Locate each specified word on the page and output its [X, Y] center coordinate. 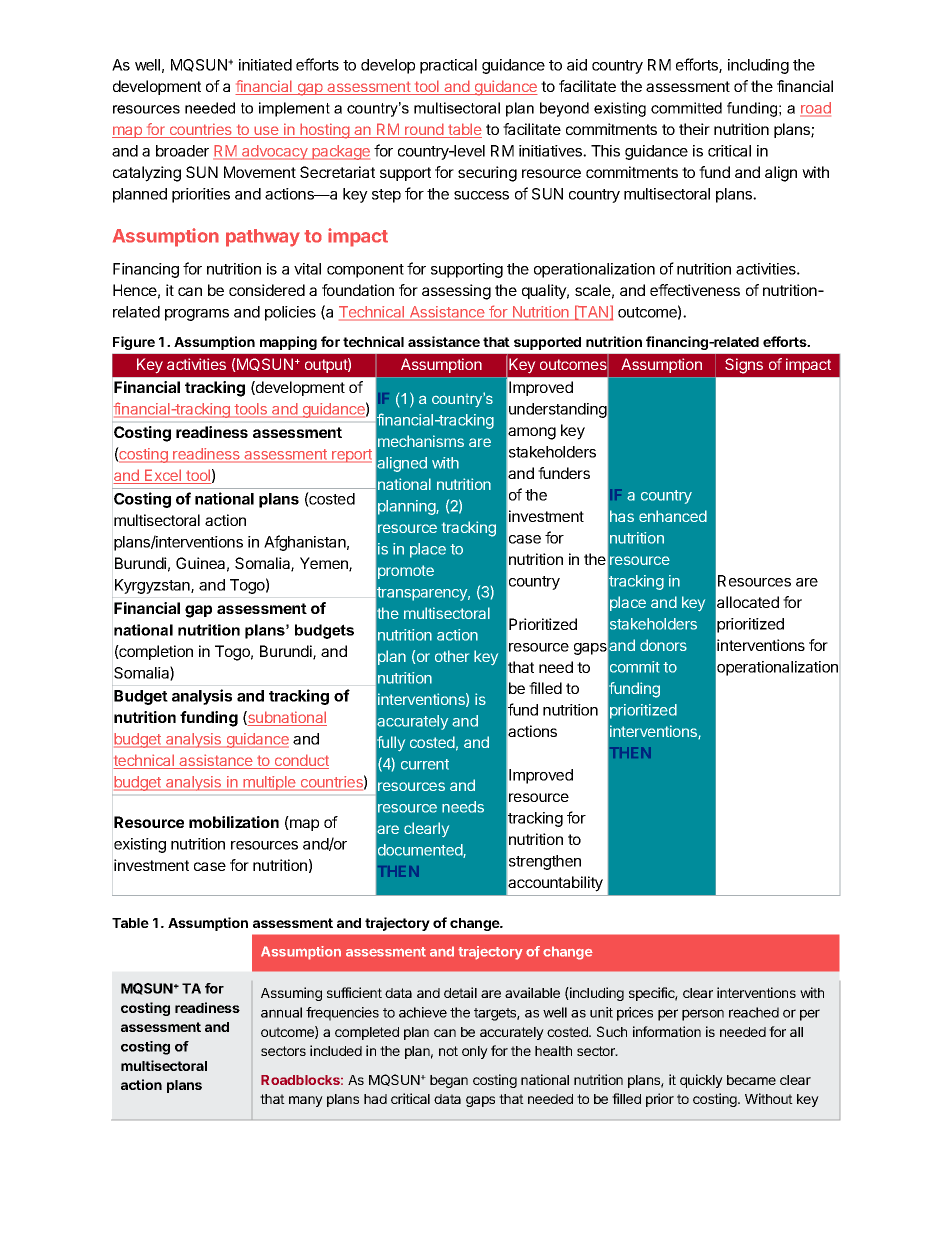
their [694, 129]
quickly [701, 1081]
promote [406, 572]
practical [448, 66]
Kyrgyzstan [153, 586]
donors [663, 645]
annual [281, 1012]
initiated [265, 65]
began [449, 1081]
